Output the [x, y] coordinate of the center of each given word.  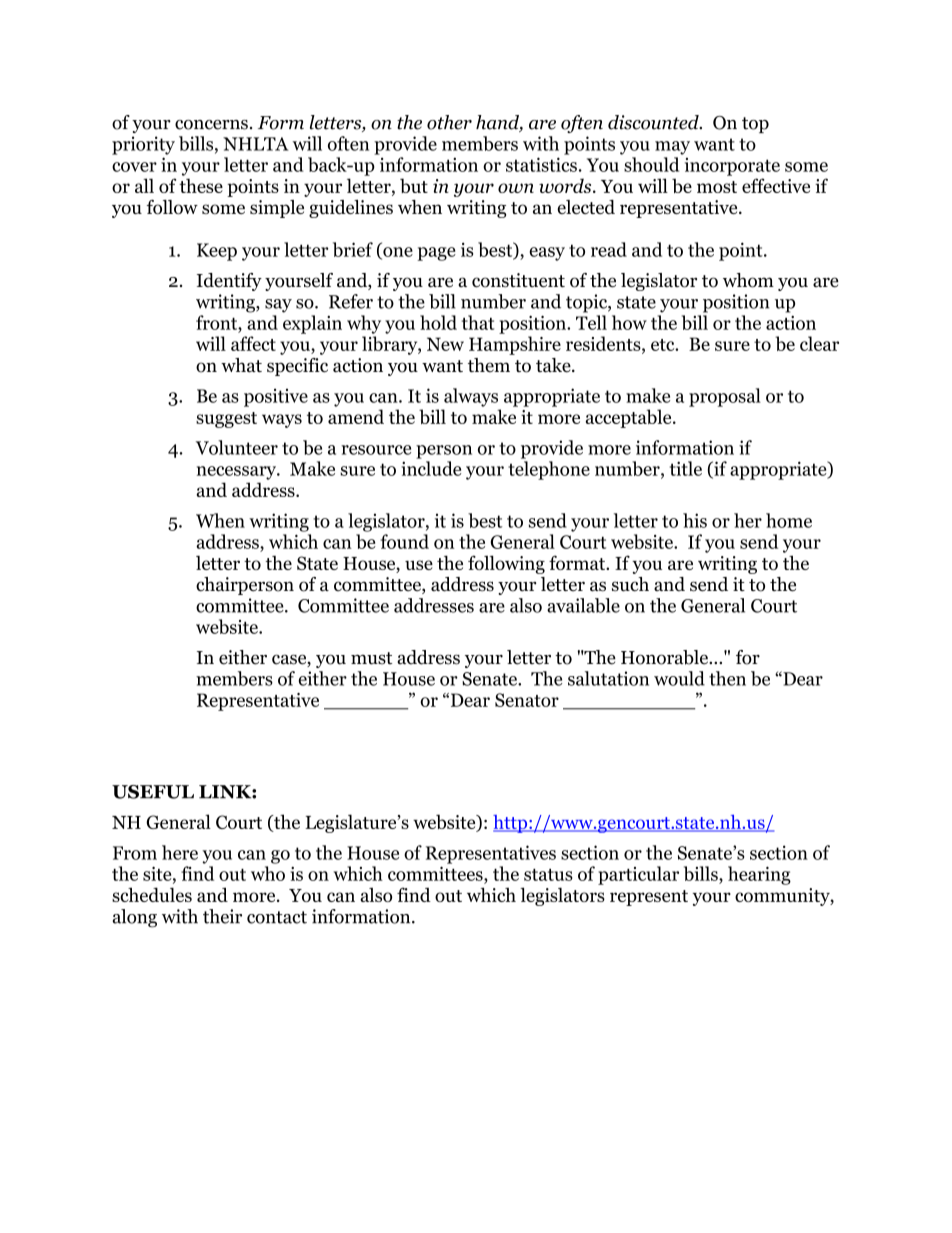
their [222, 916]
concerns [211, 125]
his [695, 520]
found [404, 541]
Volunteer [237, 447]
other [449, 122]
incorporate [732, 167]
